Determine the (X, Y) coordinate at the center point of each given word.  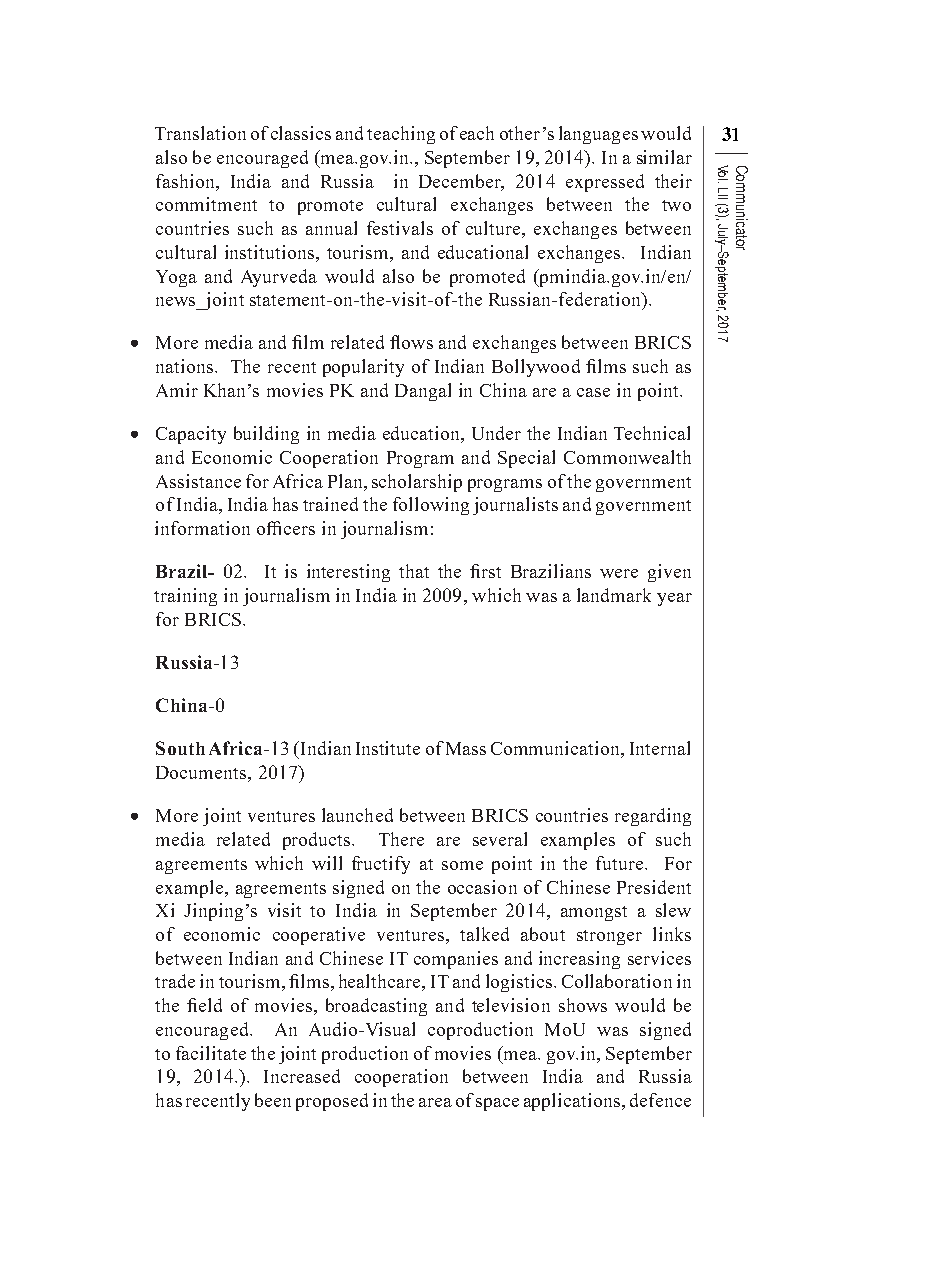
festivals (400, 228)
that (414, 571)
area (435, 1102)
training (185, 597)
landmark (614, 595)
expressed (605, 183)
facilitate (211, 1053)
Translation (200, 133)
